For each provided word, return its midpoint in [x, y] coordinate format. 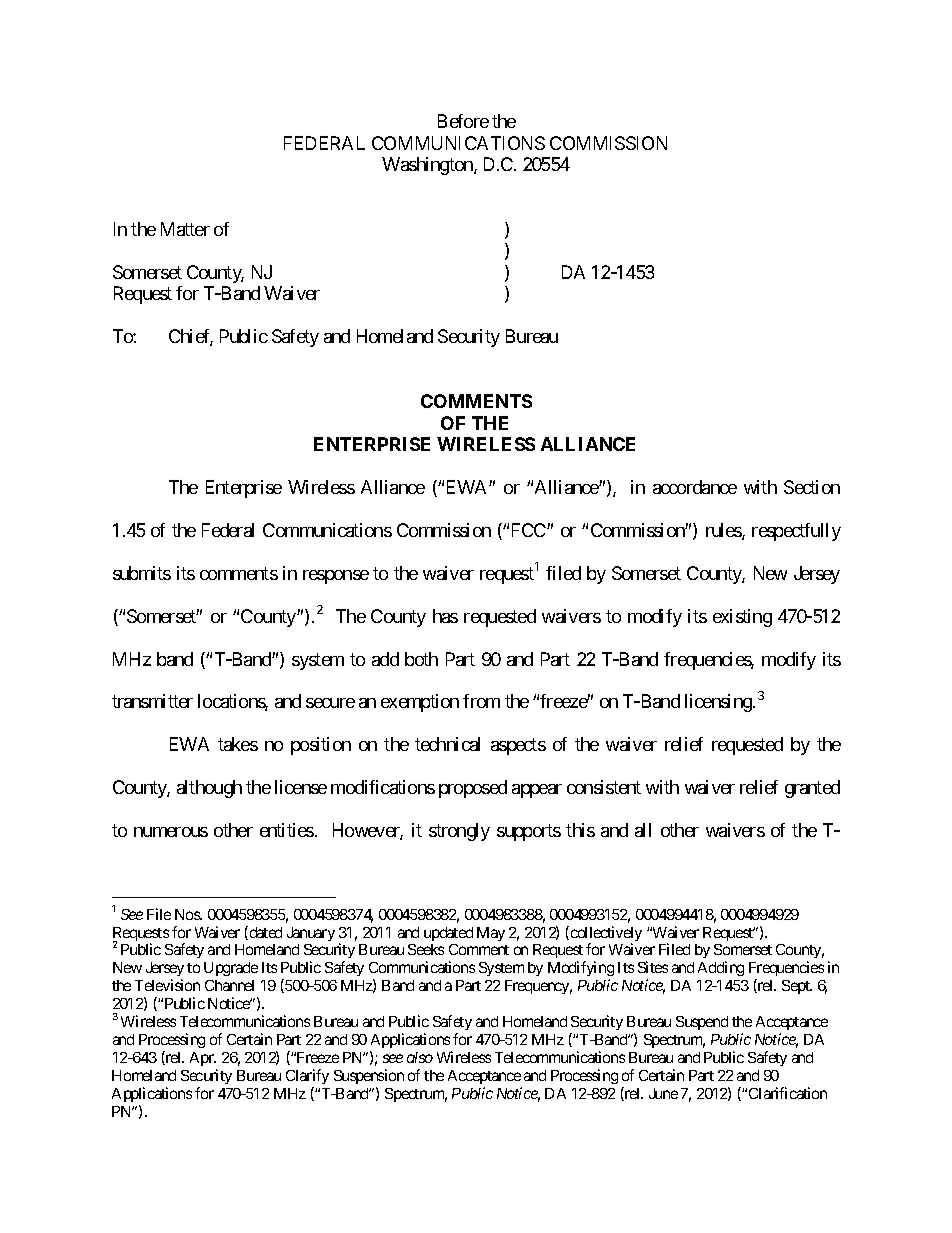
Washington [428, 166]
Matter [185, 229]
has [445, 616]
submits [142, 573]
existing [742, 618]
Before [463, 121]
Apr [203, 1059]
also [420, 1057]
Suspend [702, 1023]
